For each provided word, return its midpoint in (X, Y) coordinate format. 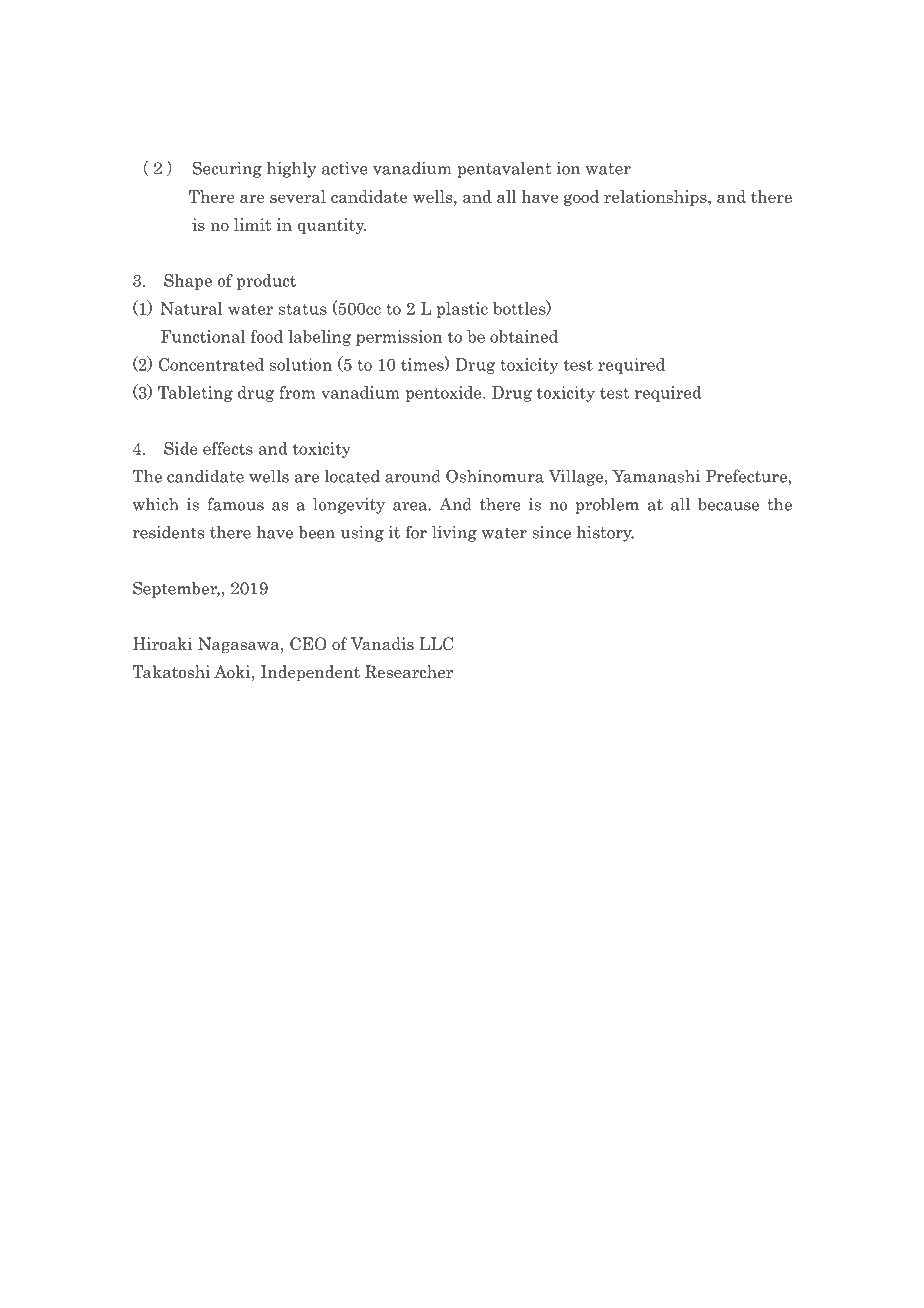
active (345, 168)
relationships (656, 198)
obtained (524, 336)
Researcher (409, 672)
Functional (203, 336)
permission (399, 338)
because (728, 504)
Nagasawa (240, 645)
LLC (436, 644)
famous (235, 504)
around (413, 476)
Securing (227, 169)
